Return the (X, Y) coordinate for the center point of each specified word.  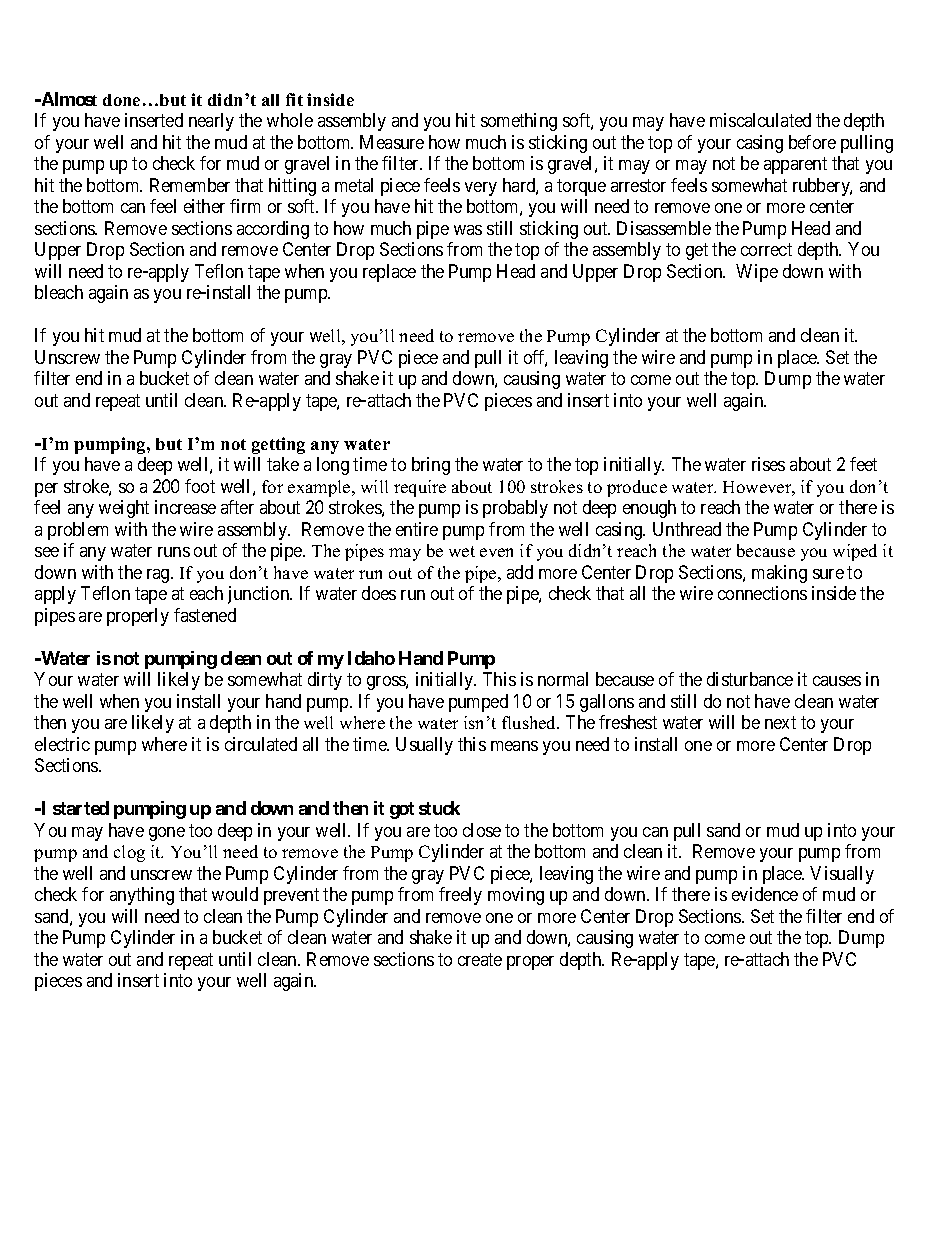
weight (124, 509)
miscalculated (760, 120)
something (519, 122)
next (780, 722)
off (535, 358)
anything (142, 896)
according (273, 230)
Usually (424, 746)
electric (62, 744)
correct (766, 250)
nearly (211, 122)
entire (417, 529)
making (779, 574)
